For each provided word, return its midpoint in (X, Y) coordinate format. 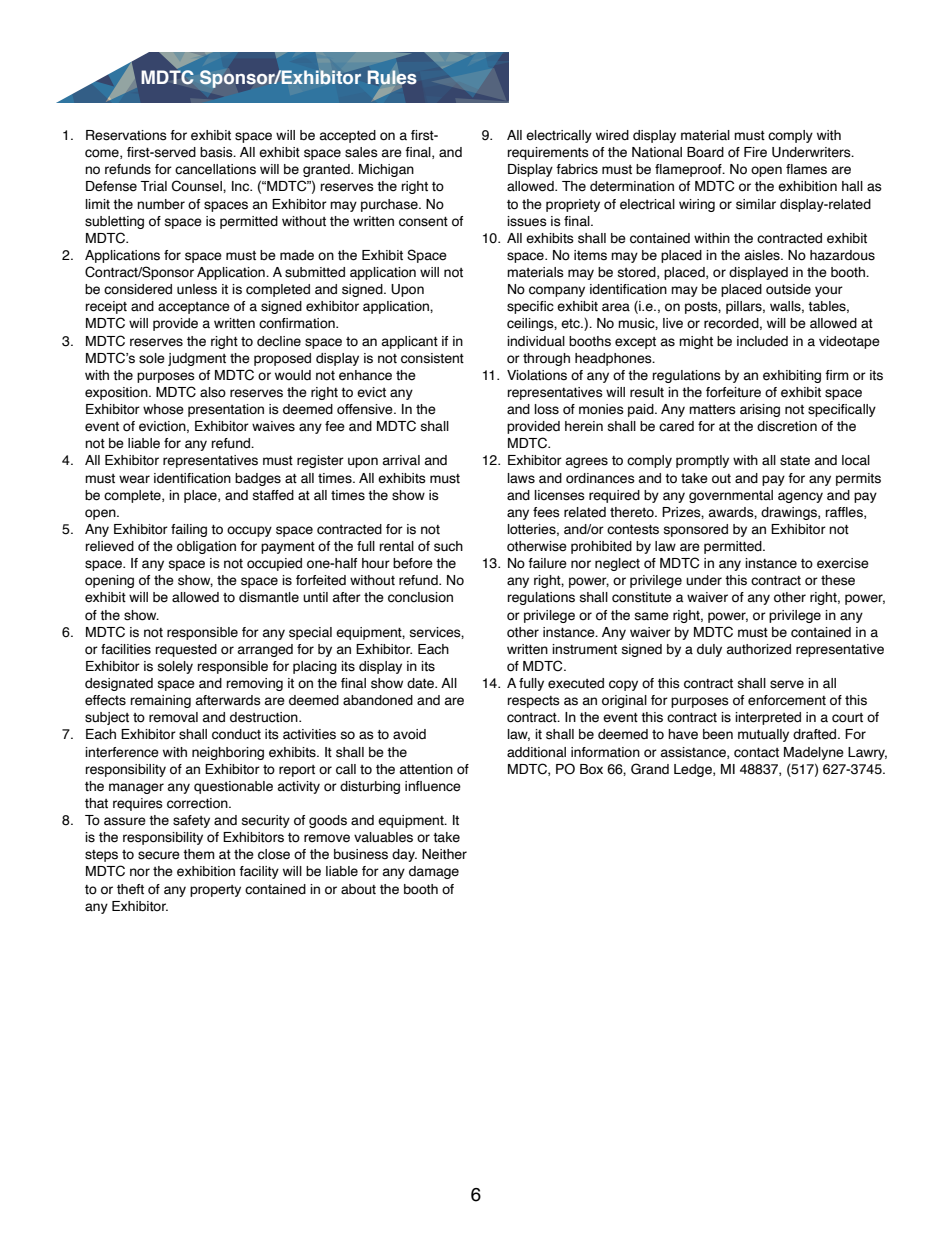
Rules (392, 77)
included (762, 341)
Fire (755, 152)
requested (186, 650)
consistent (432, 358)
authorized (759, 649)
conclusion (420, 597)
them (199, 854)
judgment (197, 359)
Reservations (126, 135)
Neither (444, 854)
